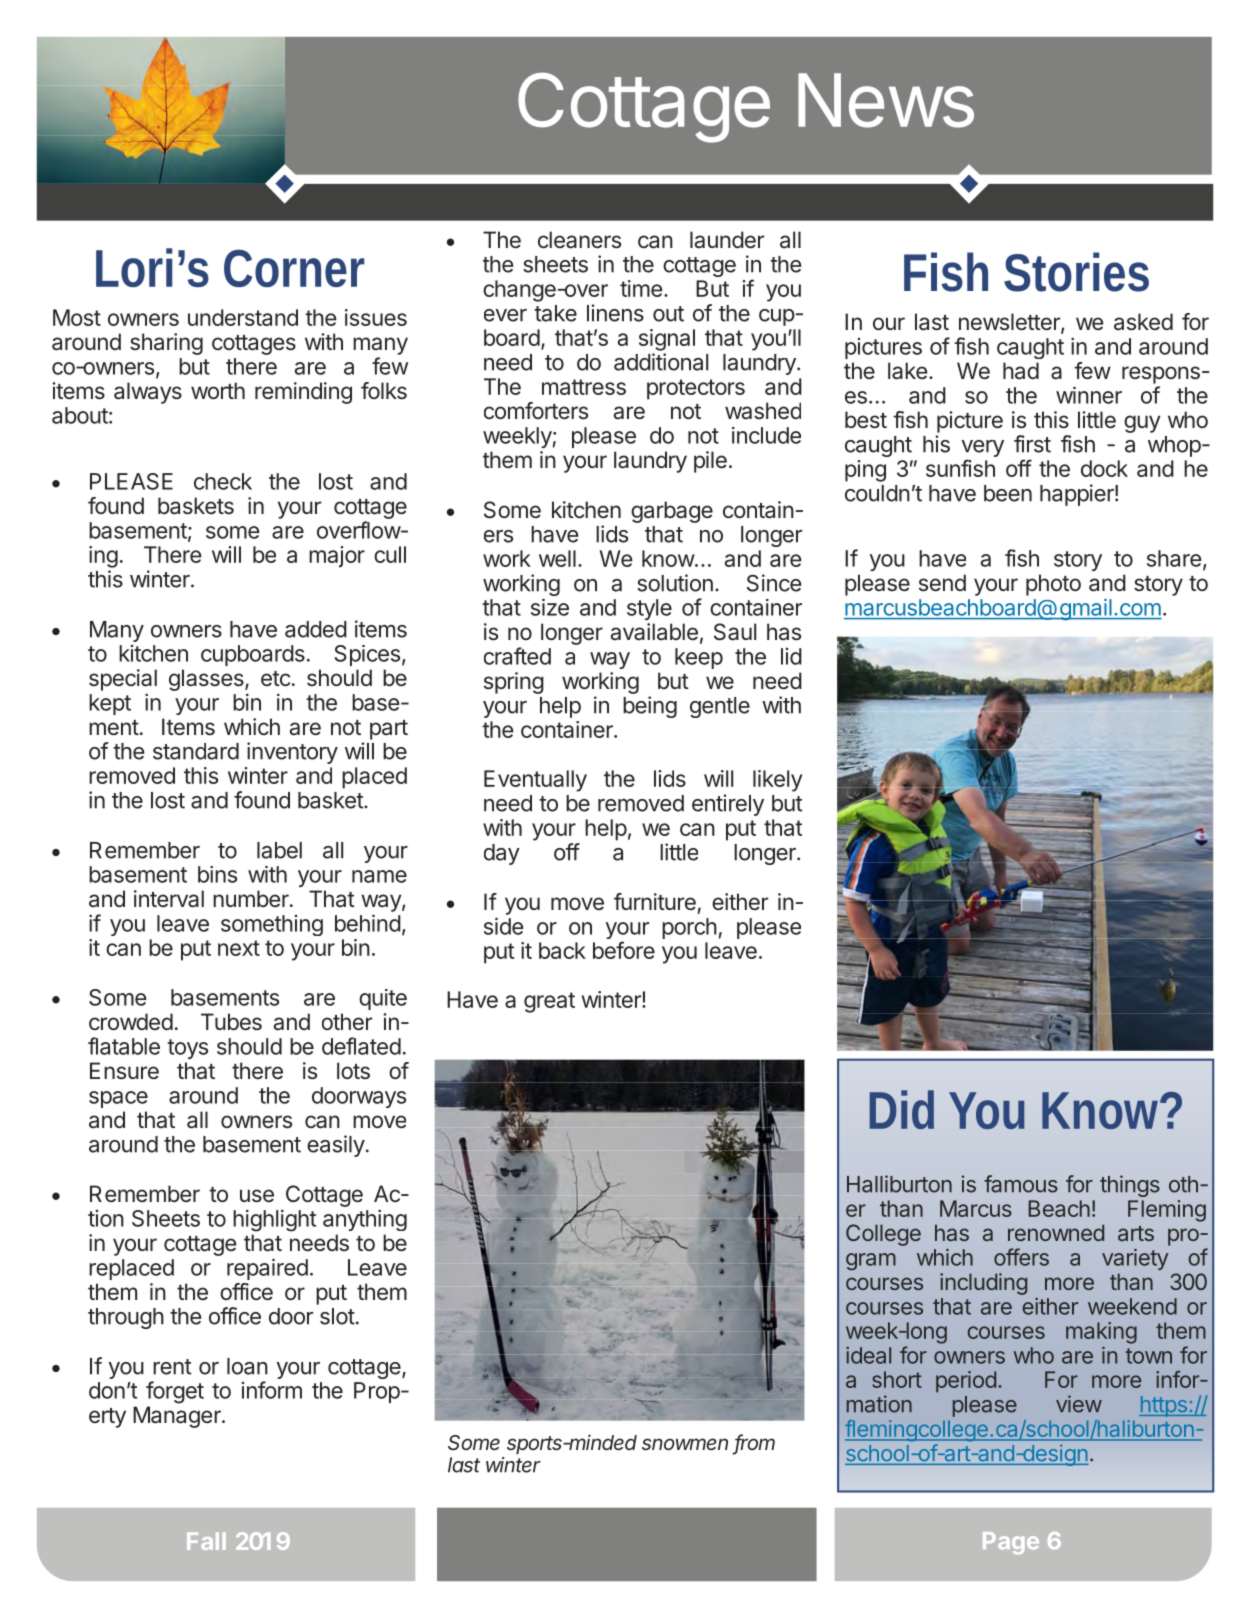  I want to click on Stories, so click(1076, 272).
